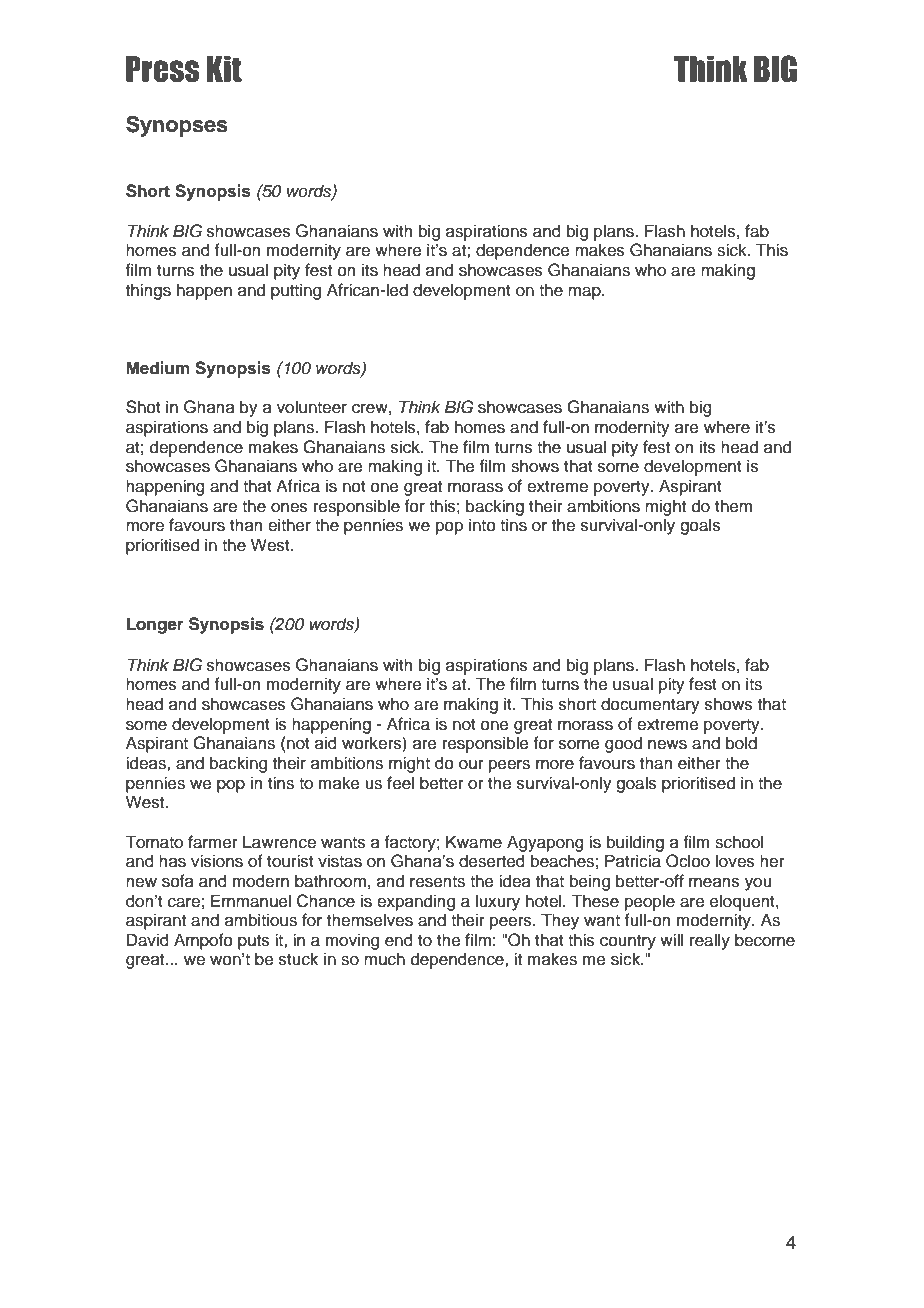 The width and height of the document is (924, 1308). I want to click on deserted, so click(492, 861).
